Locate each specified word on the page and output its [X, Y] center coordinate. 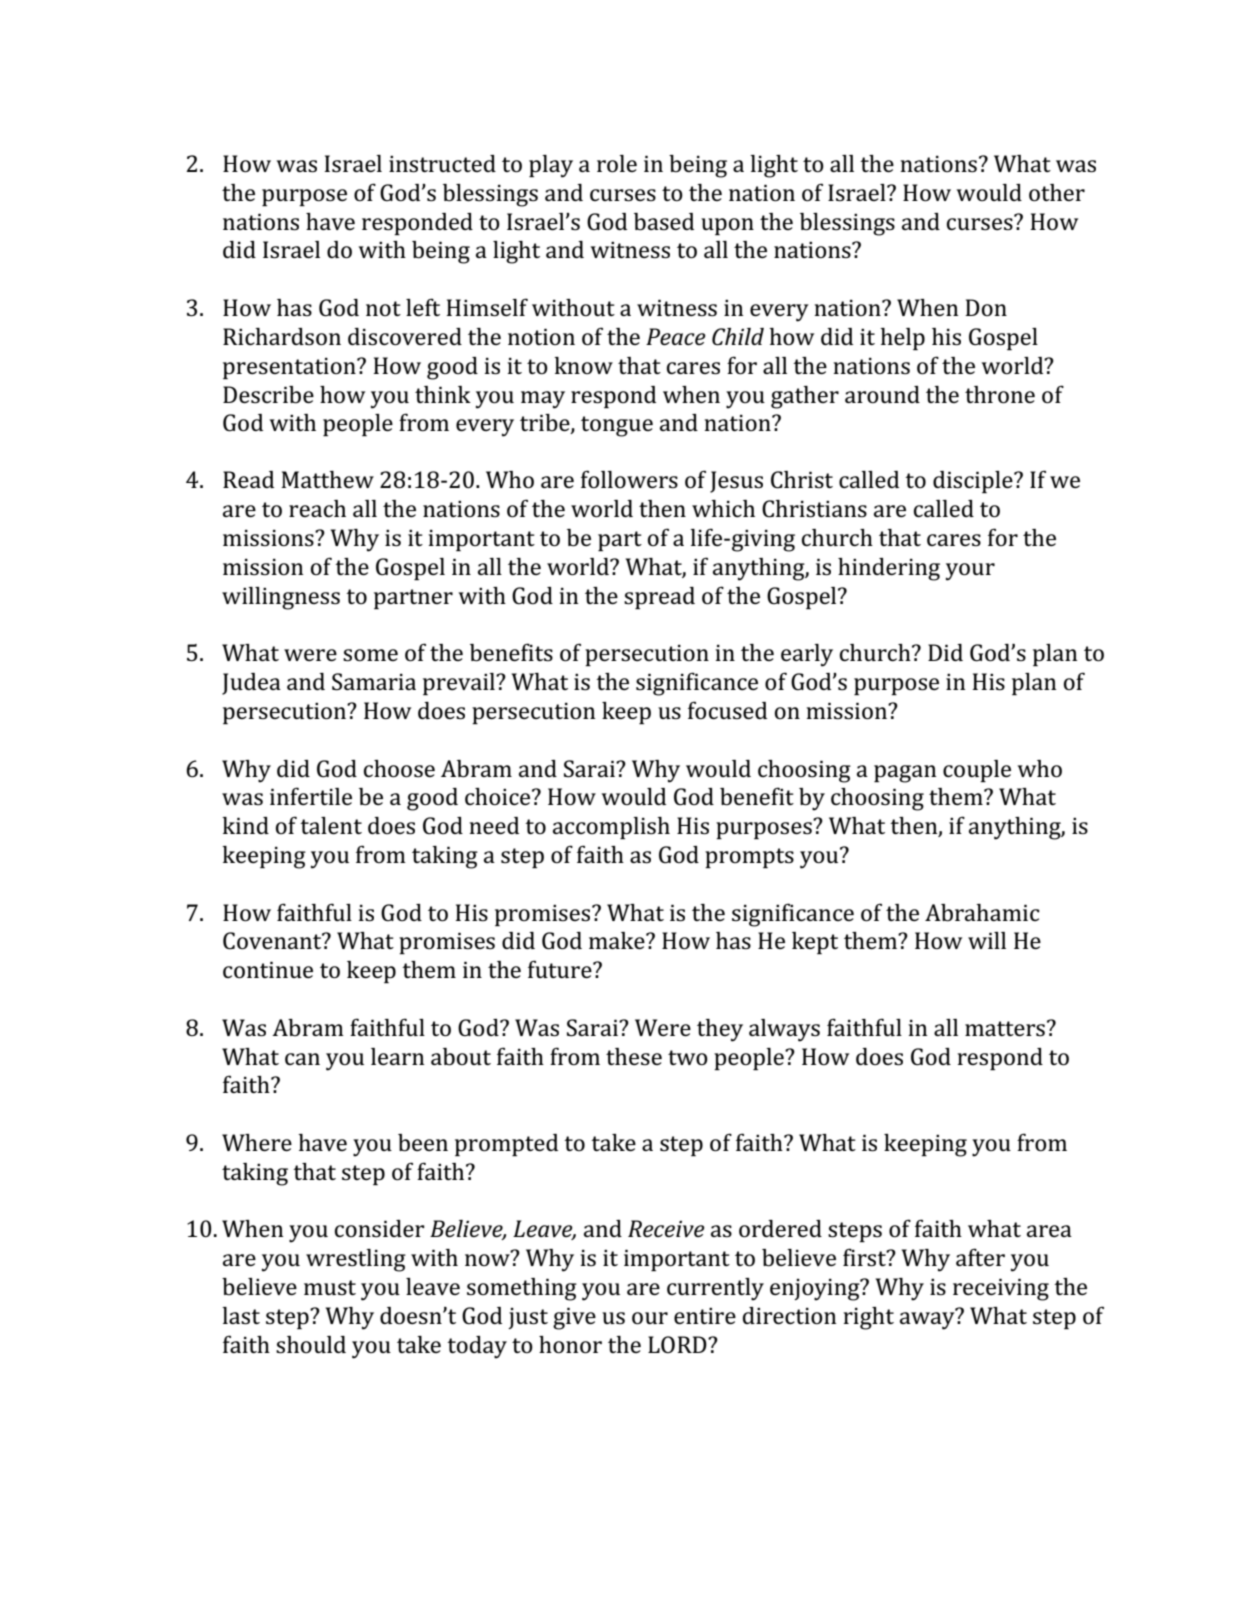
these [634, 1056]
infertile [311, 796]
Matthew [327, 479]
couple [977, 771]
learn [397, 1056]
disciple [974, 482]
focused [727, 710]
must [330, 1287]
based [664, 222]
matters [1005, 1029]
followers [629, 479]
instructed [442, 164]
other [1057, 193]
